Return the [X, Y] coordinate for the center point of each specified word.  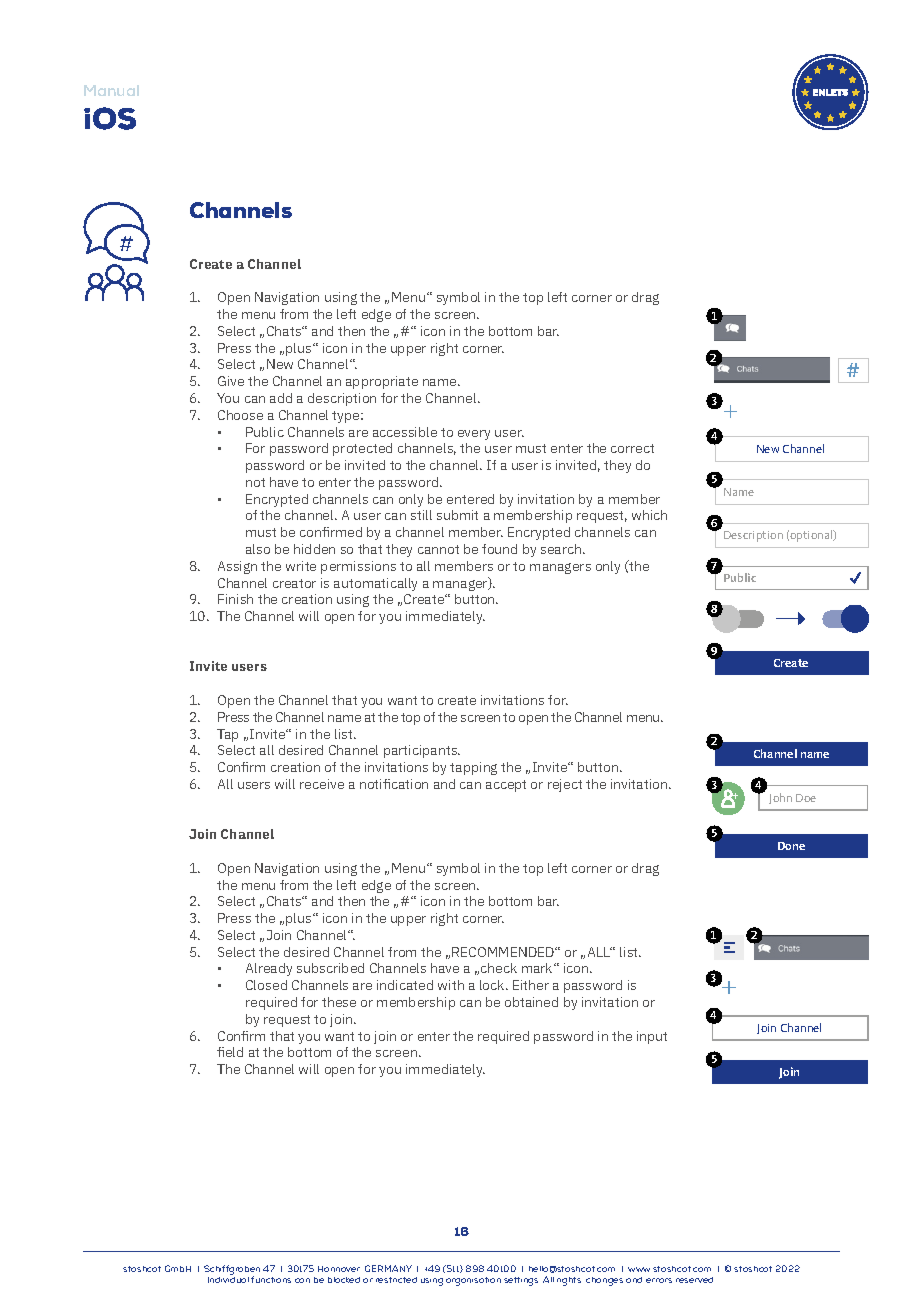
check [499, 968]
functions [271, 1279]
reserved [694, 1280]
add [281, 398]
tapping [473, 768]
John [780, 798]
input [652, 1037]
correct [632, 448]
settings [521, 1281]
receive [322, 784]
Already [269, 969]
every [474, 435]
